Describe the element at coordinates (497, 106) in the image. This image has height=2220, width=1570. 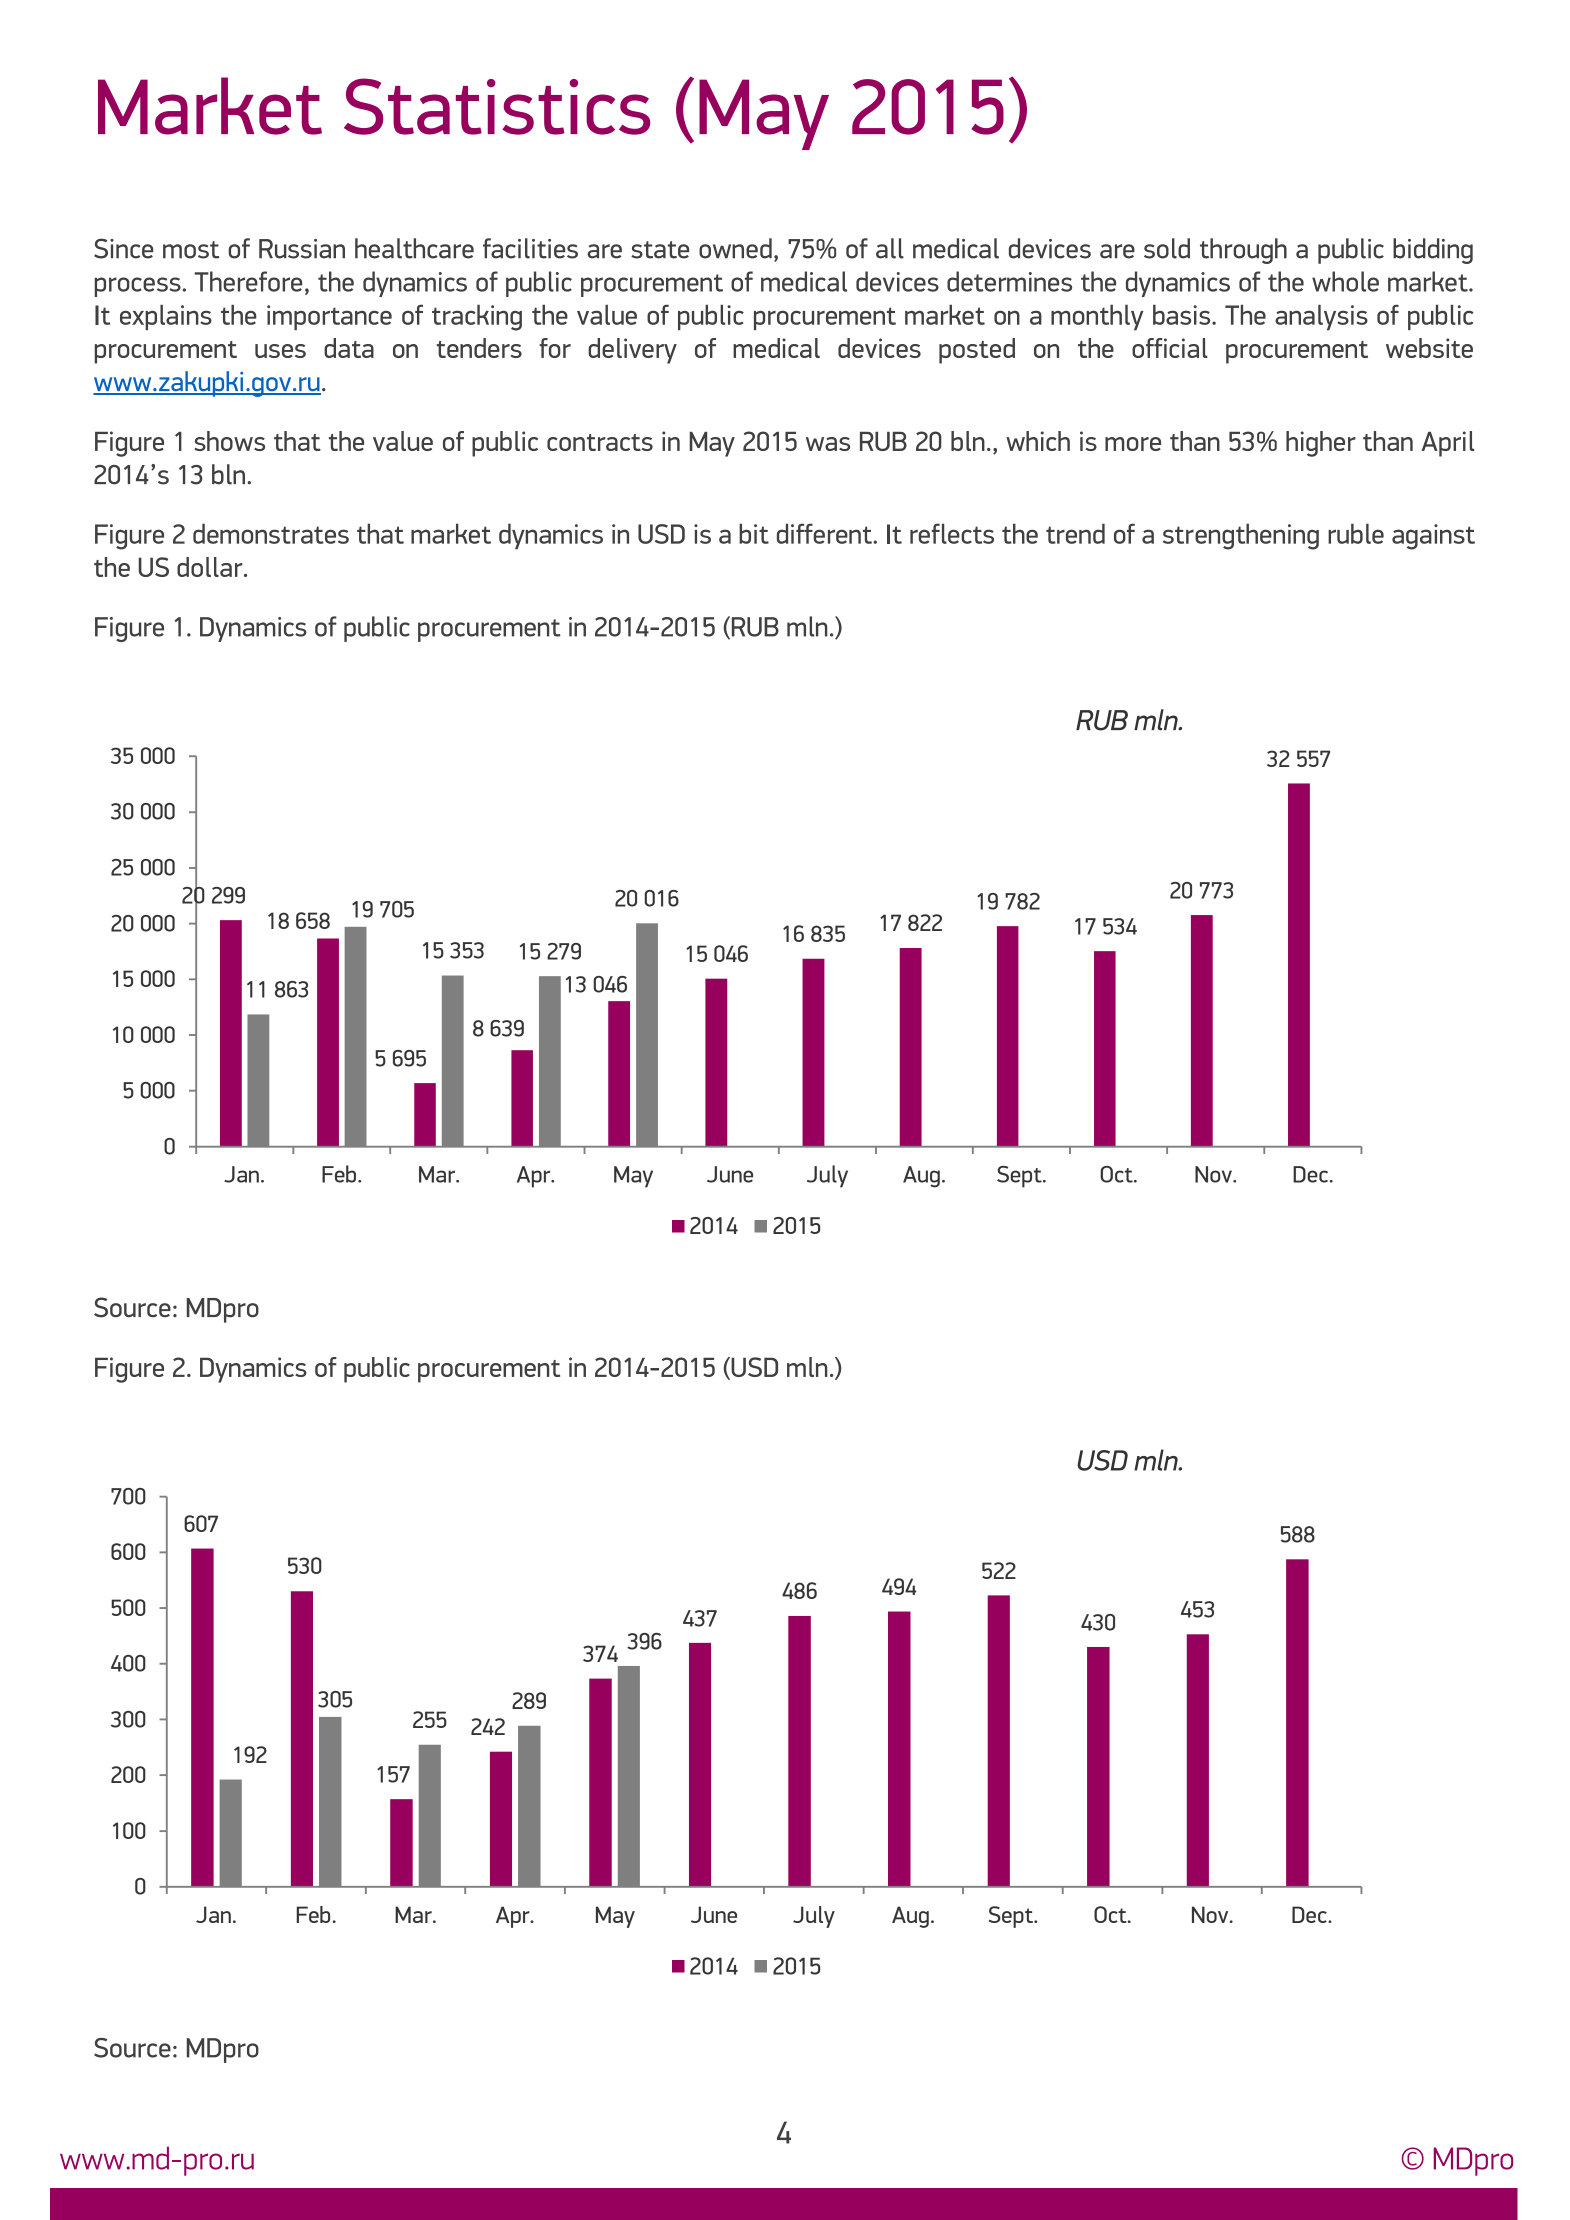
I see `Statistics` at that location.
